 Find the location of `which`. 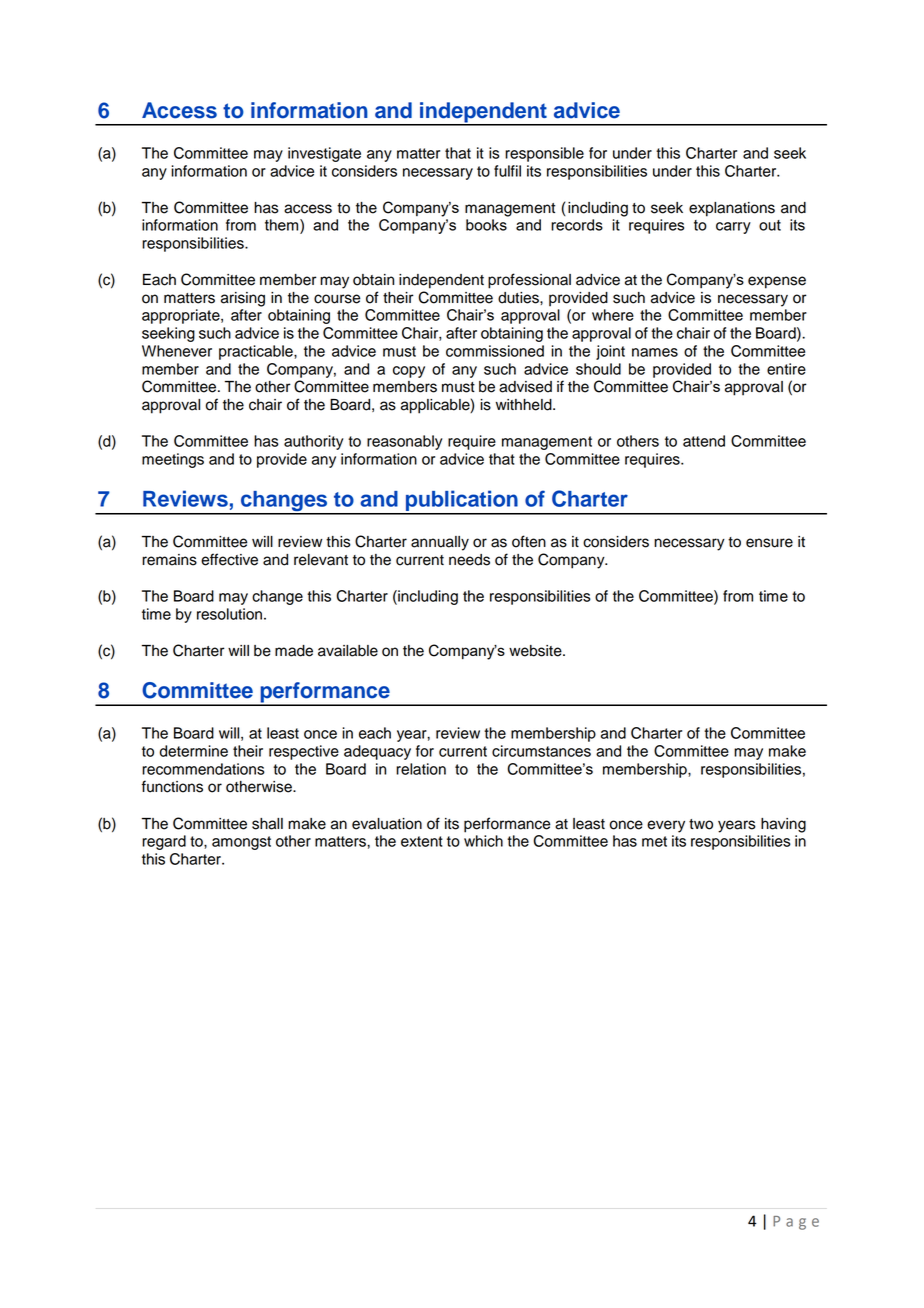

which is located at coordinates (483, 841).
